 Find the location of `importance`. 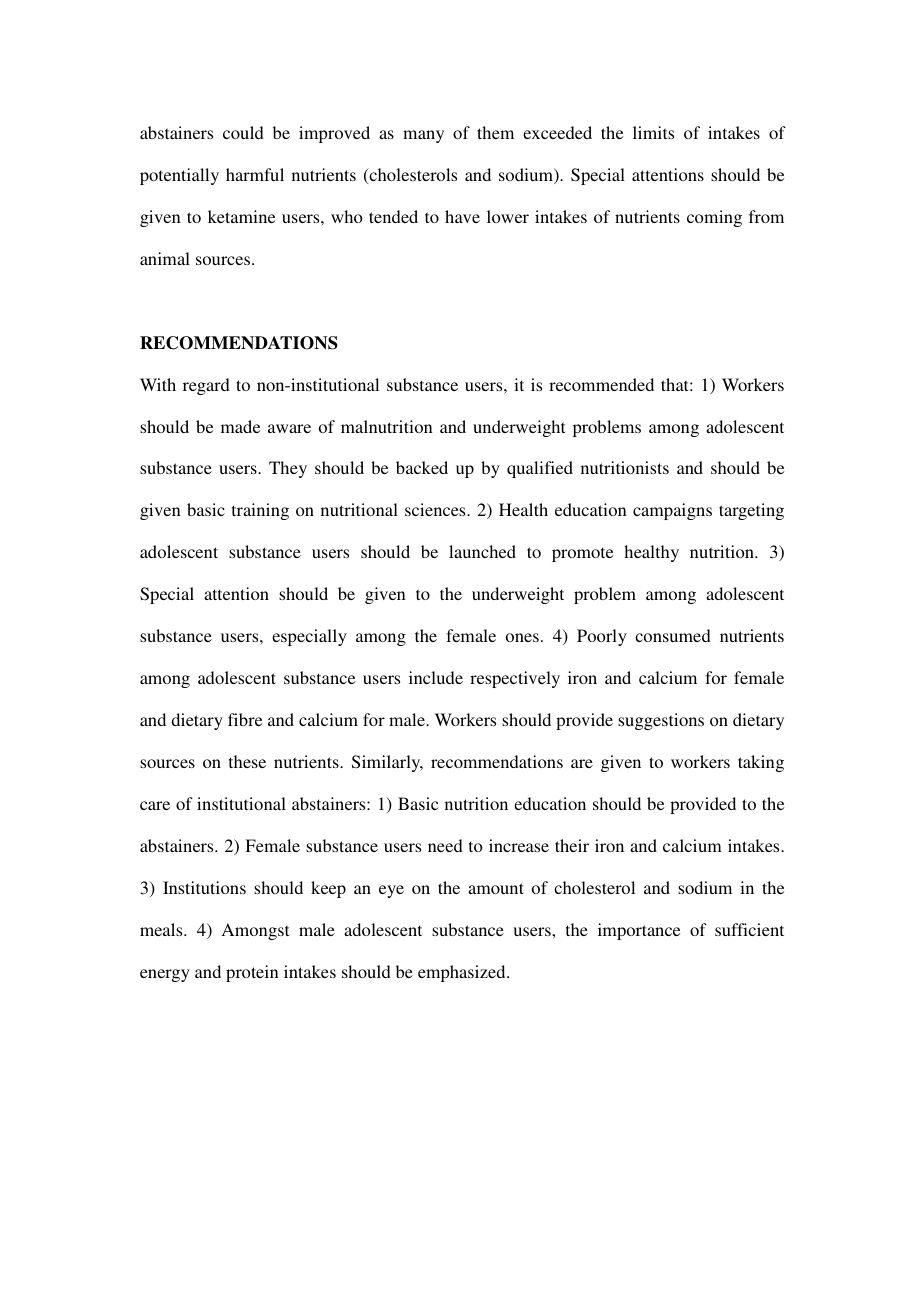

importance is located at coordinates (639, 931).
